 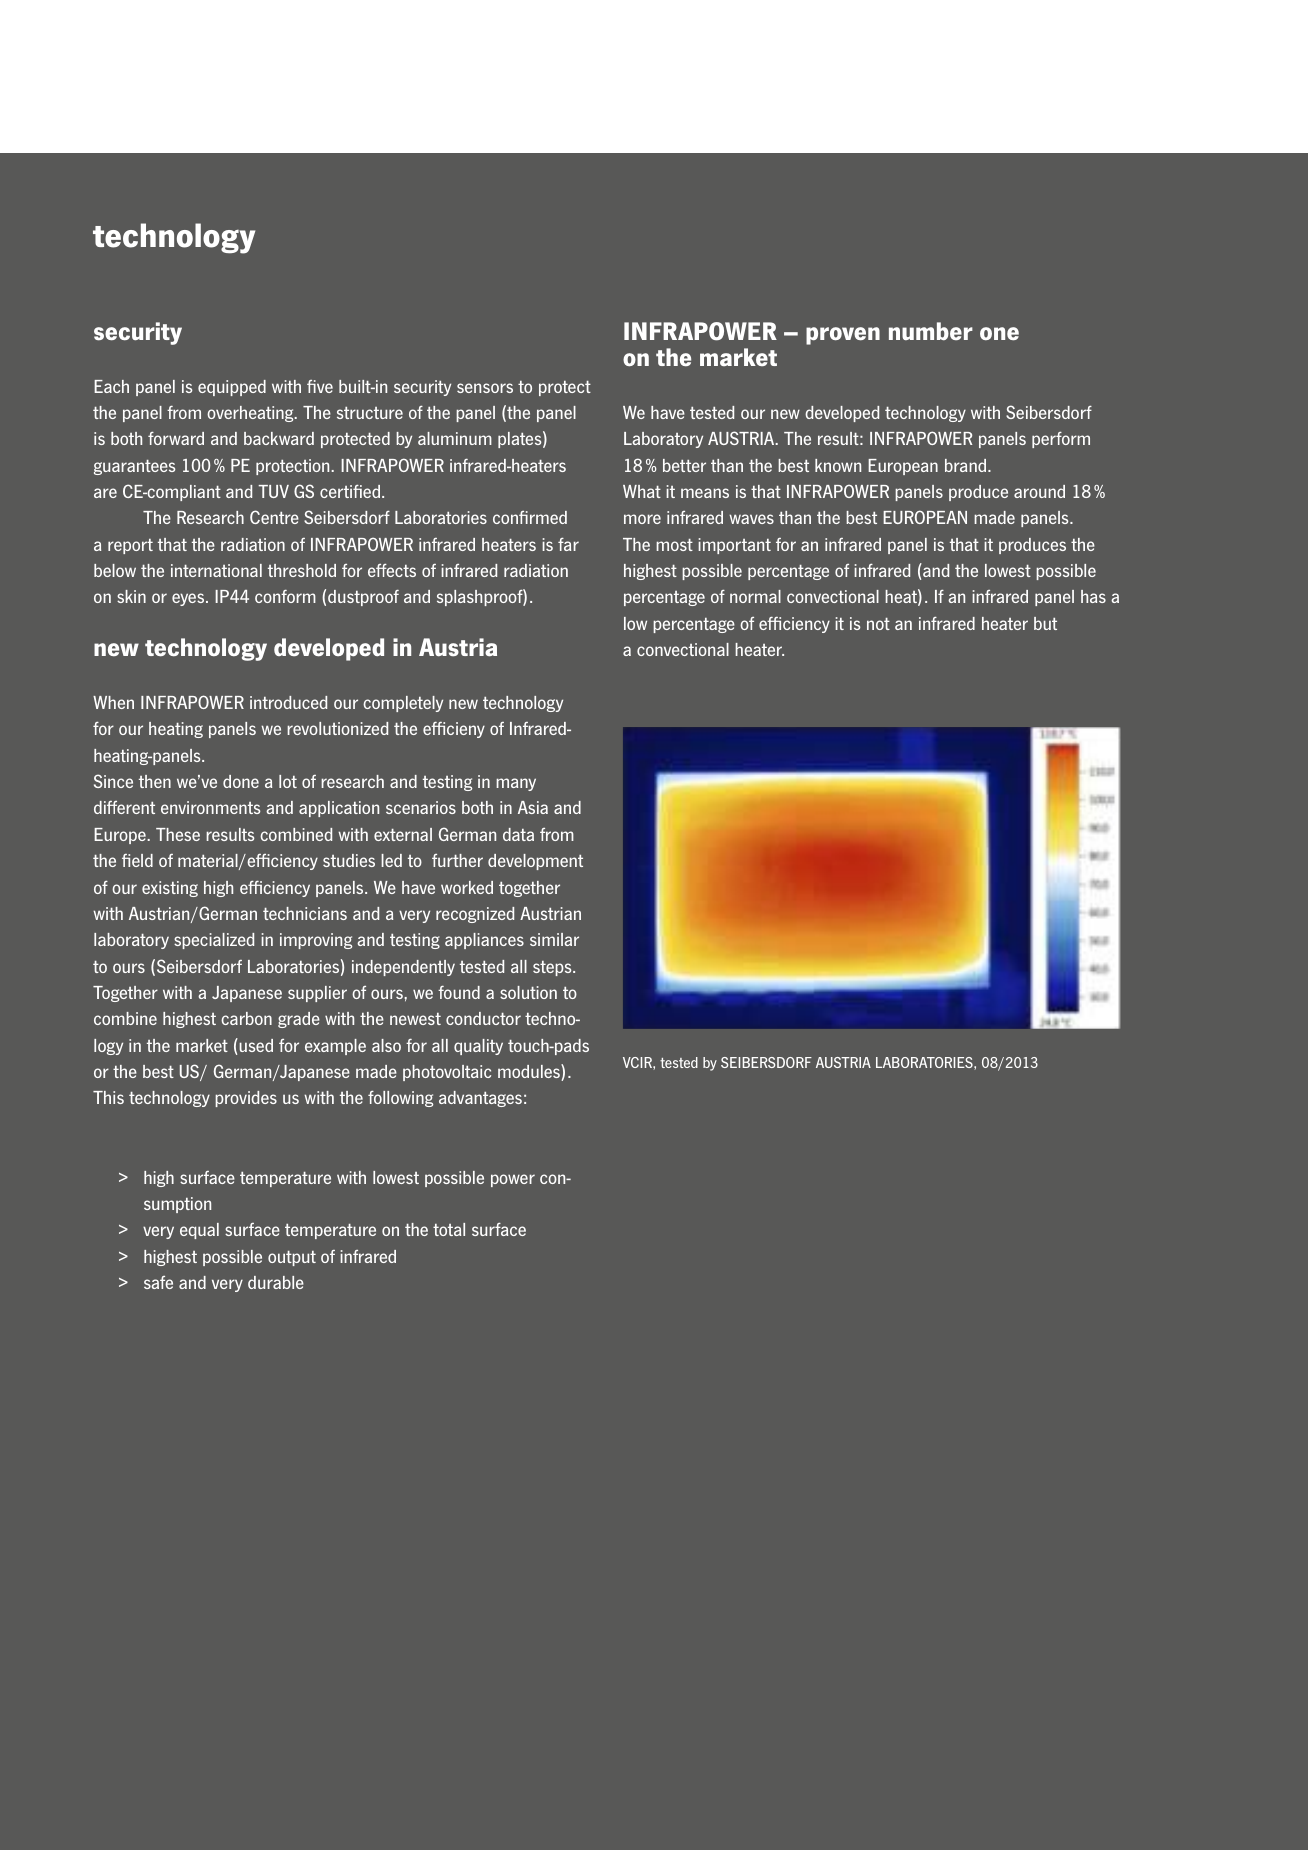 I want to click on solution, so click(x=528, y=992).
